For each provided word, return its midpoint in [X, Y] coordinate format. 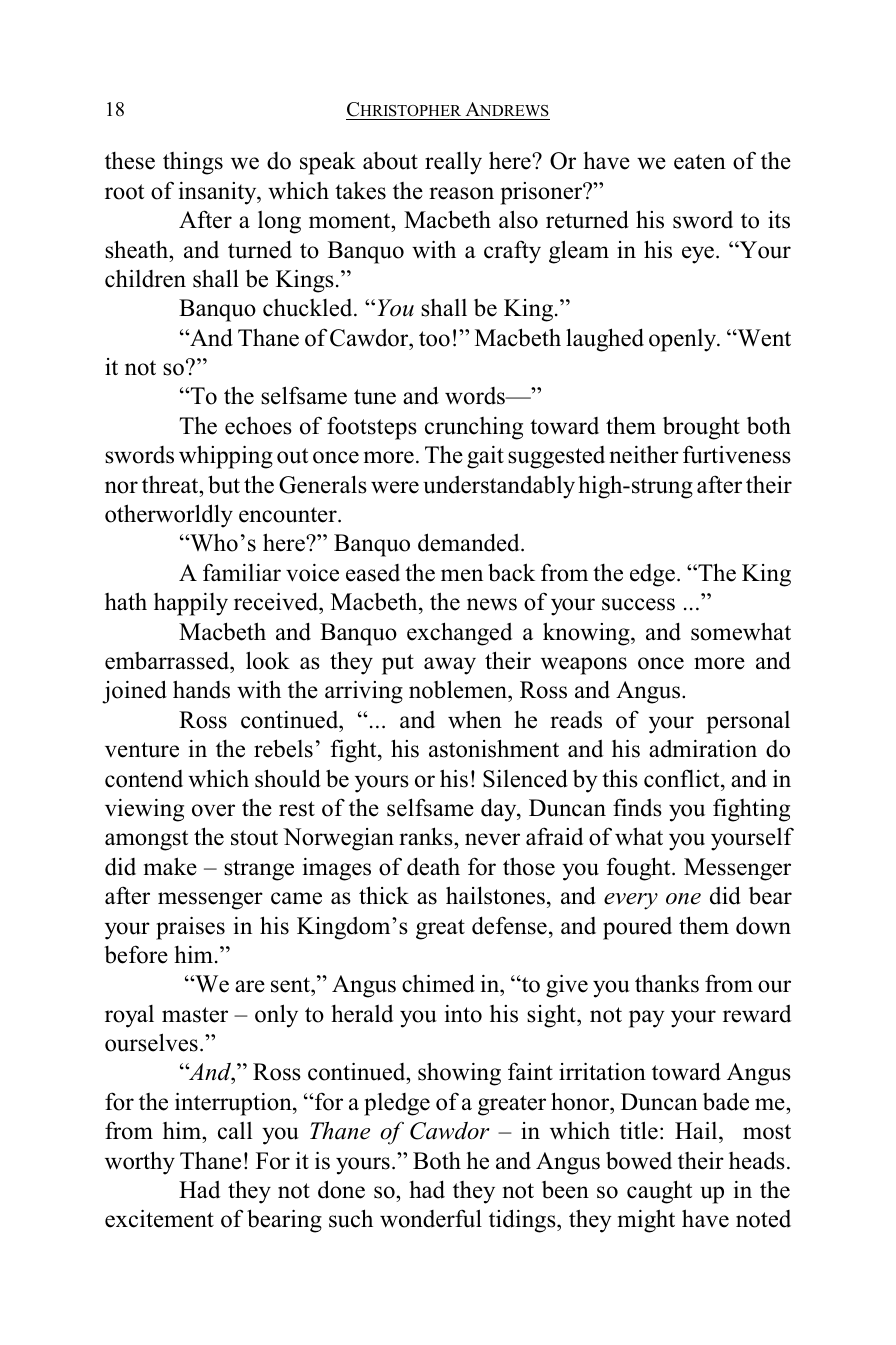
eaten [700, 162]
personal [748, 722]
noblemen [459, 691]
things [193, 163]
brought [701, 428]
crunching [474, 428]
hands [201, 689]
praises [190, 928]
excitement [159, 1219]
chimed [438, 983]
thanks [667, 984]
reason [461, 193]
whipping [226, 457]
